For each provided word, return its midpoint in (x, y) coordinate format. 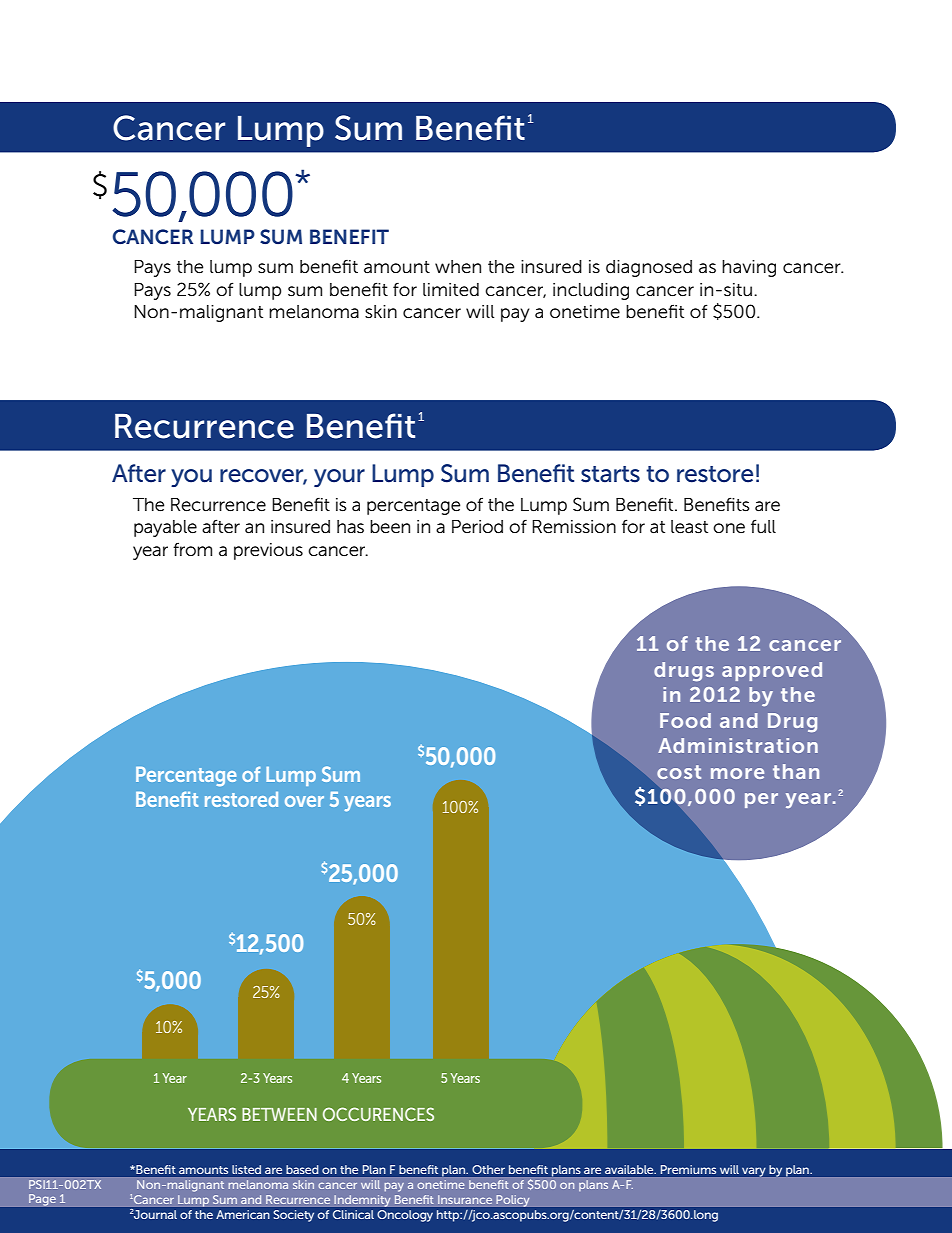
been (390, 527)
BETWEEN (279, 1114)
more (737, 773)
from (192, 549)
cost (679, 772)
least (689, 527)
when (458, 267)
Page (42, 1200)
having (749, 268)
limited (451, 290)
